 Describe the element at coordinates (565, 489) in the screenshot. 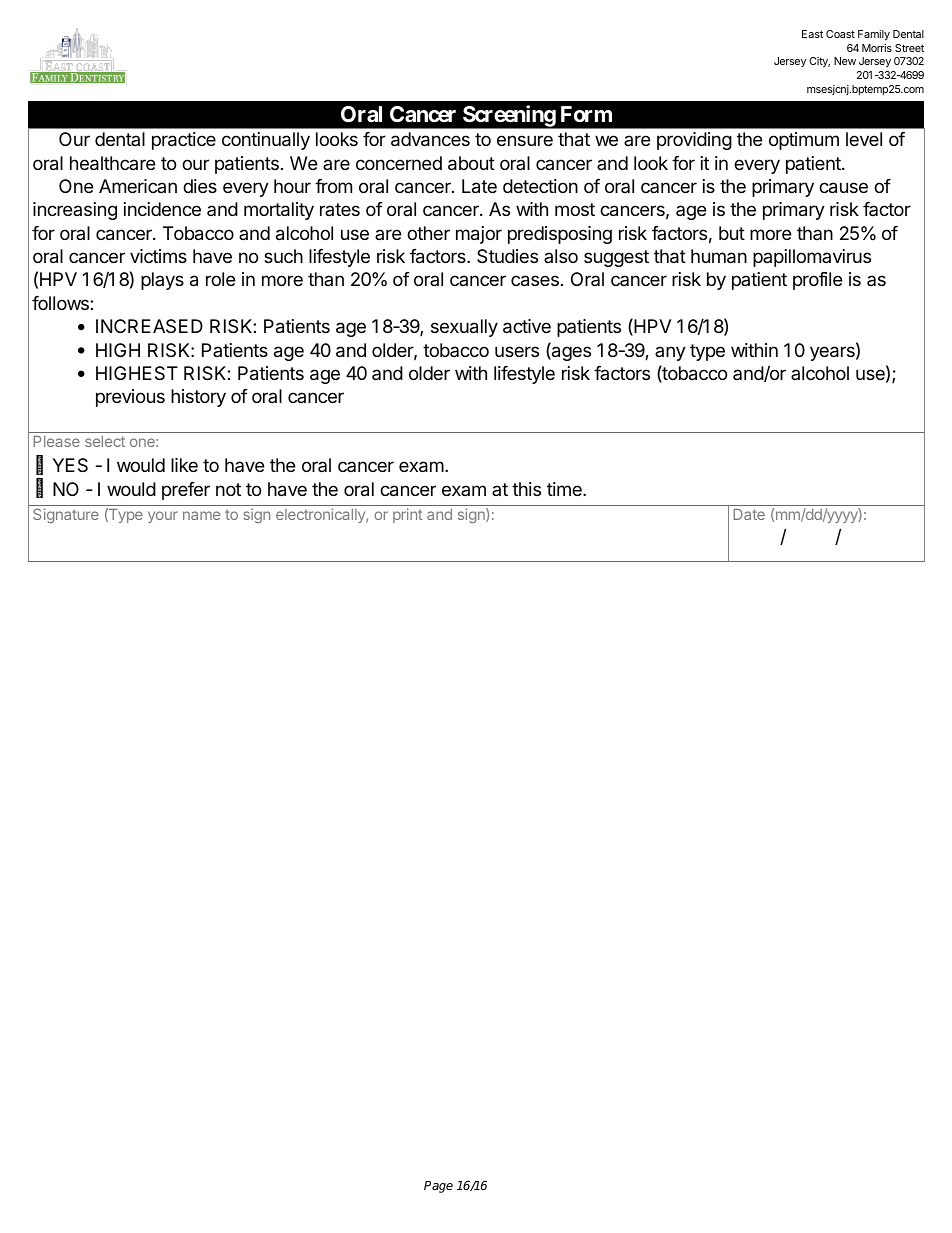

I see `time` at that location.
